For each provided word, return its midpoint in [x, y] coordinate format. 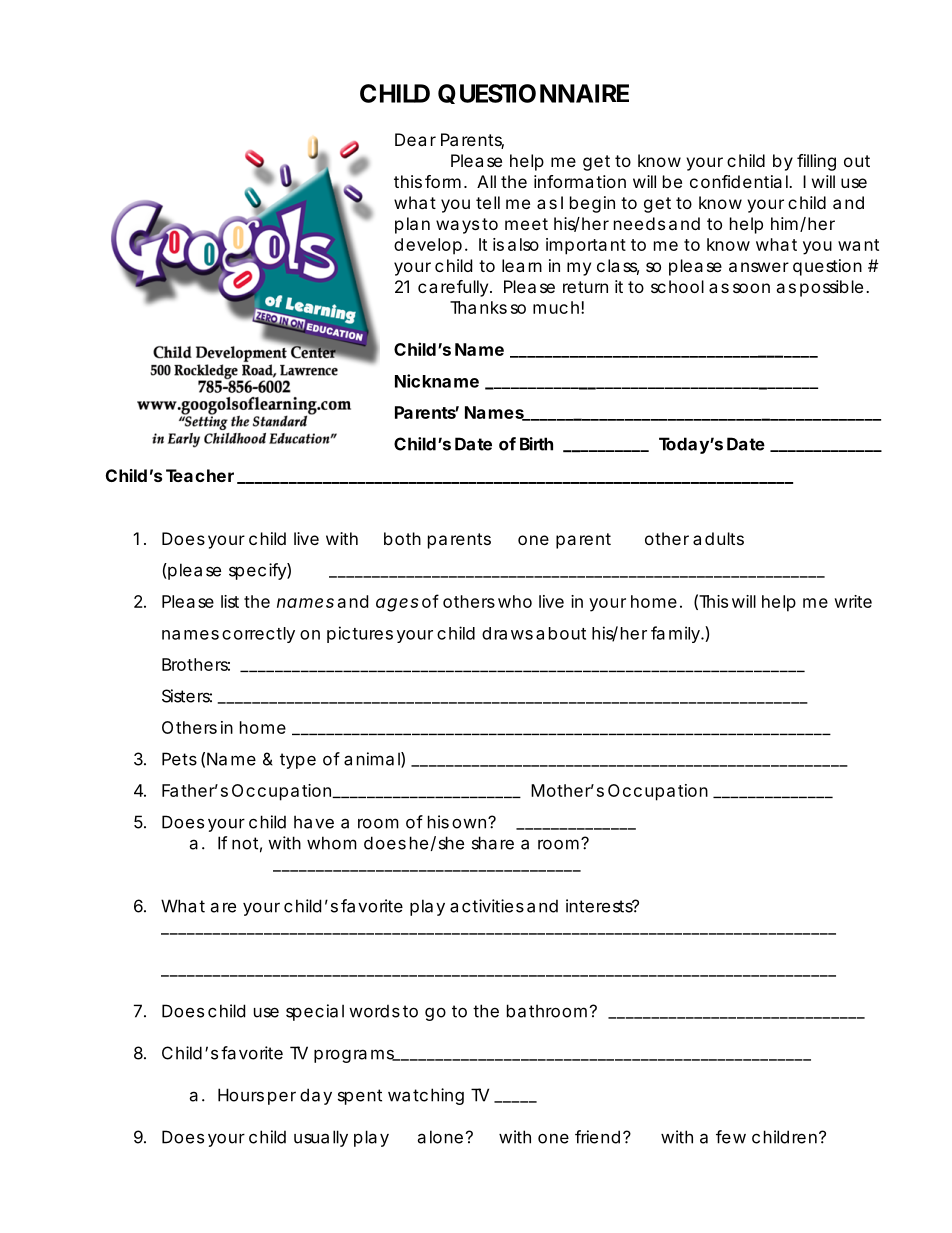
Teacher [200, 475]
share [493, 843]
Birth [536, 444]
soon [751, 288]
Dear [415, 139]
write [853, 601]
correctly [258, 635]
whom [332, 843]
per [282, 1098]
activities [487, 906]
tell [488, 202]
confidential [740, 181]
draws [507, 633]
